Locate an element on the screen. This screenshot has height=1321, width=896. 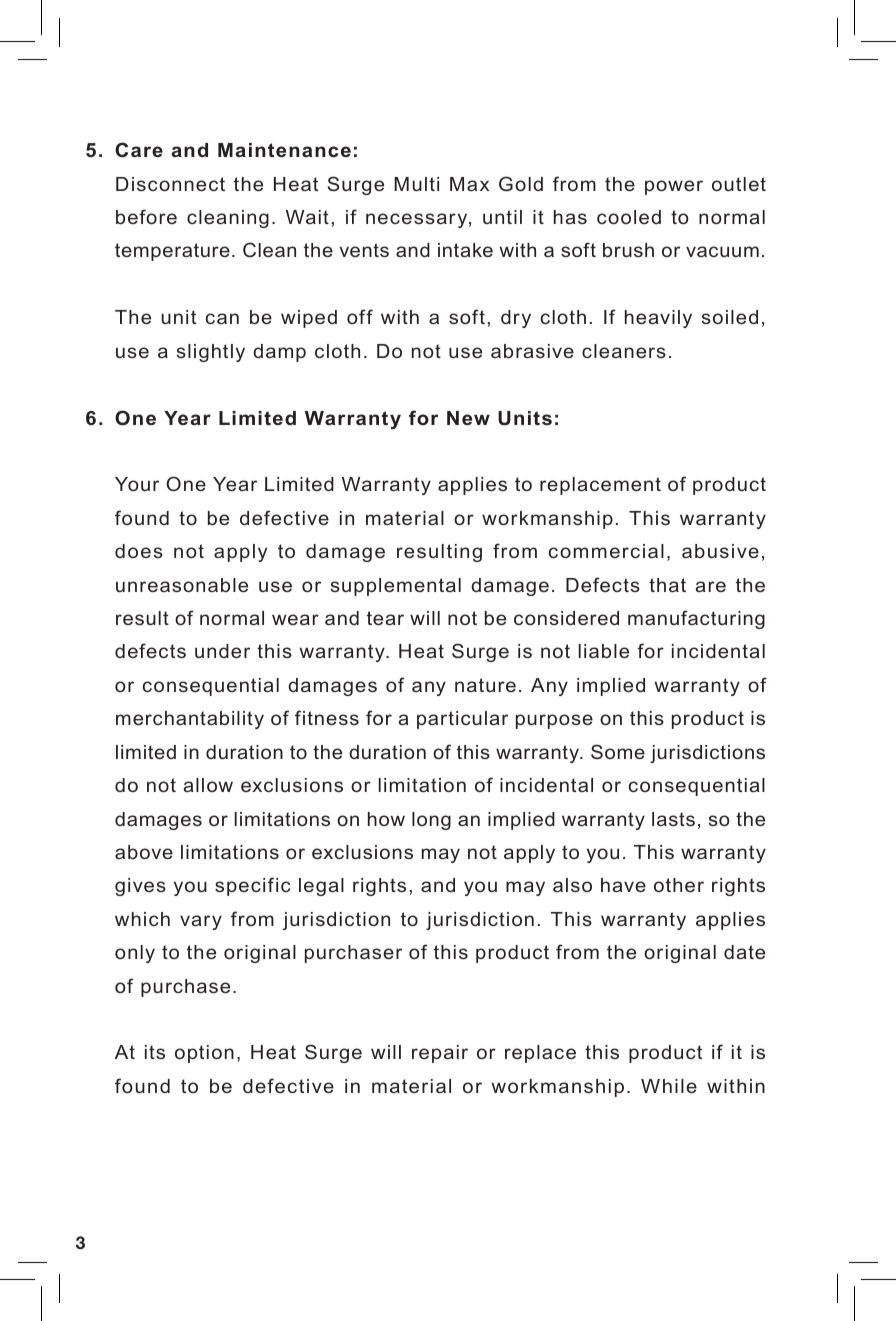
Multi is located at coordinates (416, 184).
